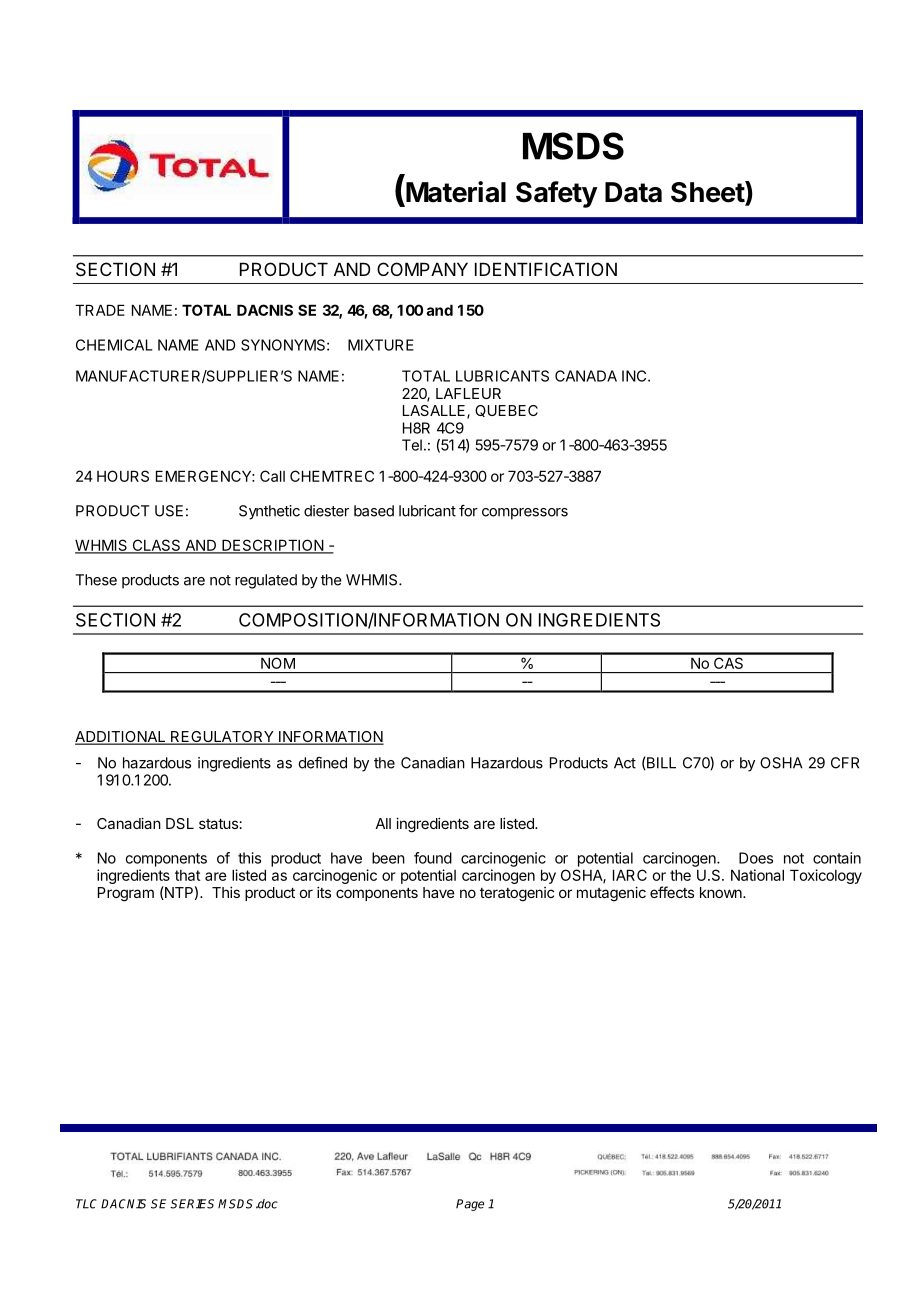  Describe the element at coordinates (433, 858) in the page. I see `found` at that location.
